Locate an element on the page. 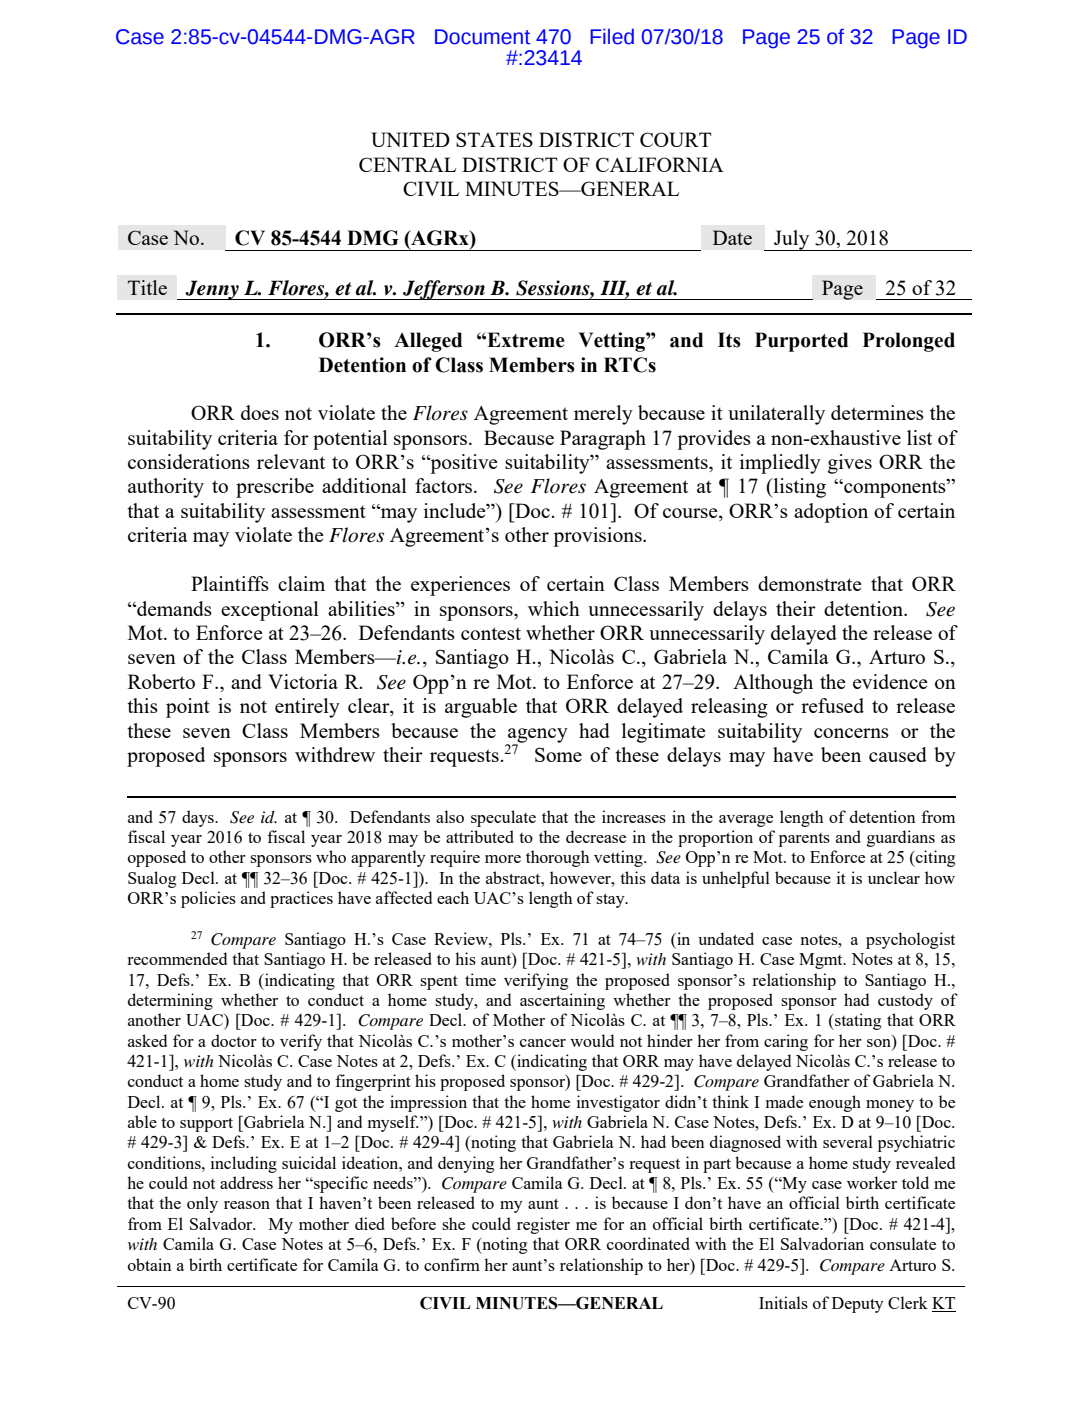 This image has height=1402, width=1083. merely is located at coordinates (603, 415).
